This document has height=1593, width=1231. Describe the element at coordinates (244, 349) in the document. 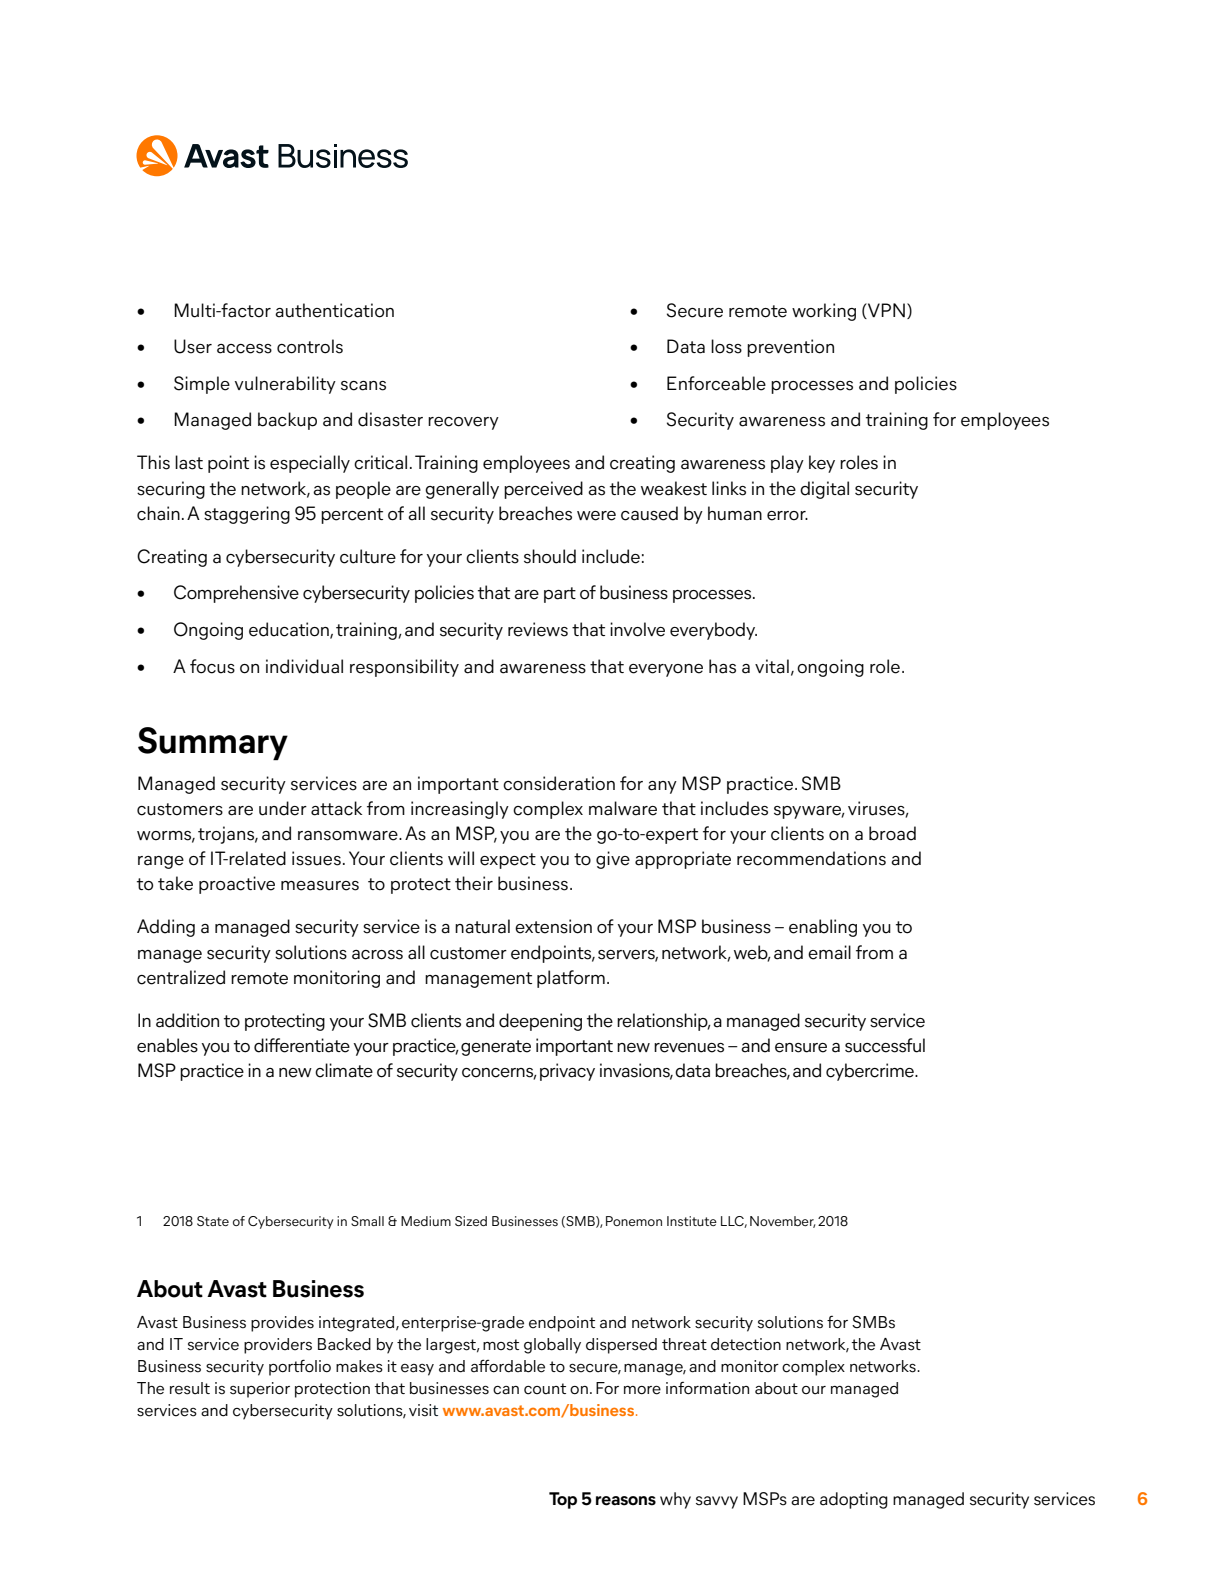

I see `access` at that location.
